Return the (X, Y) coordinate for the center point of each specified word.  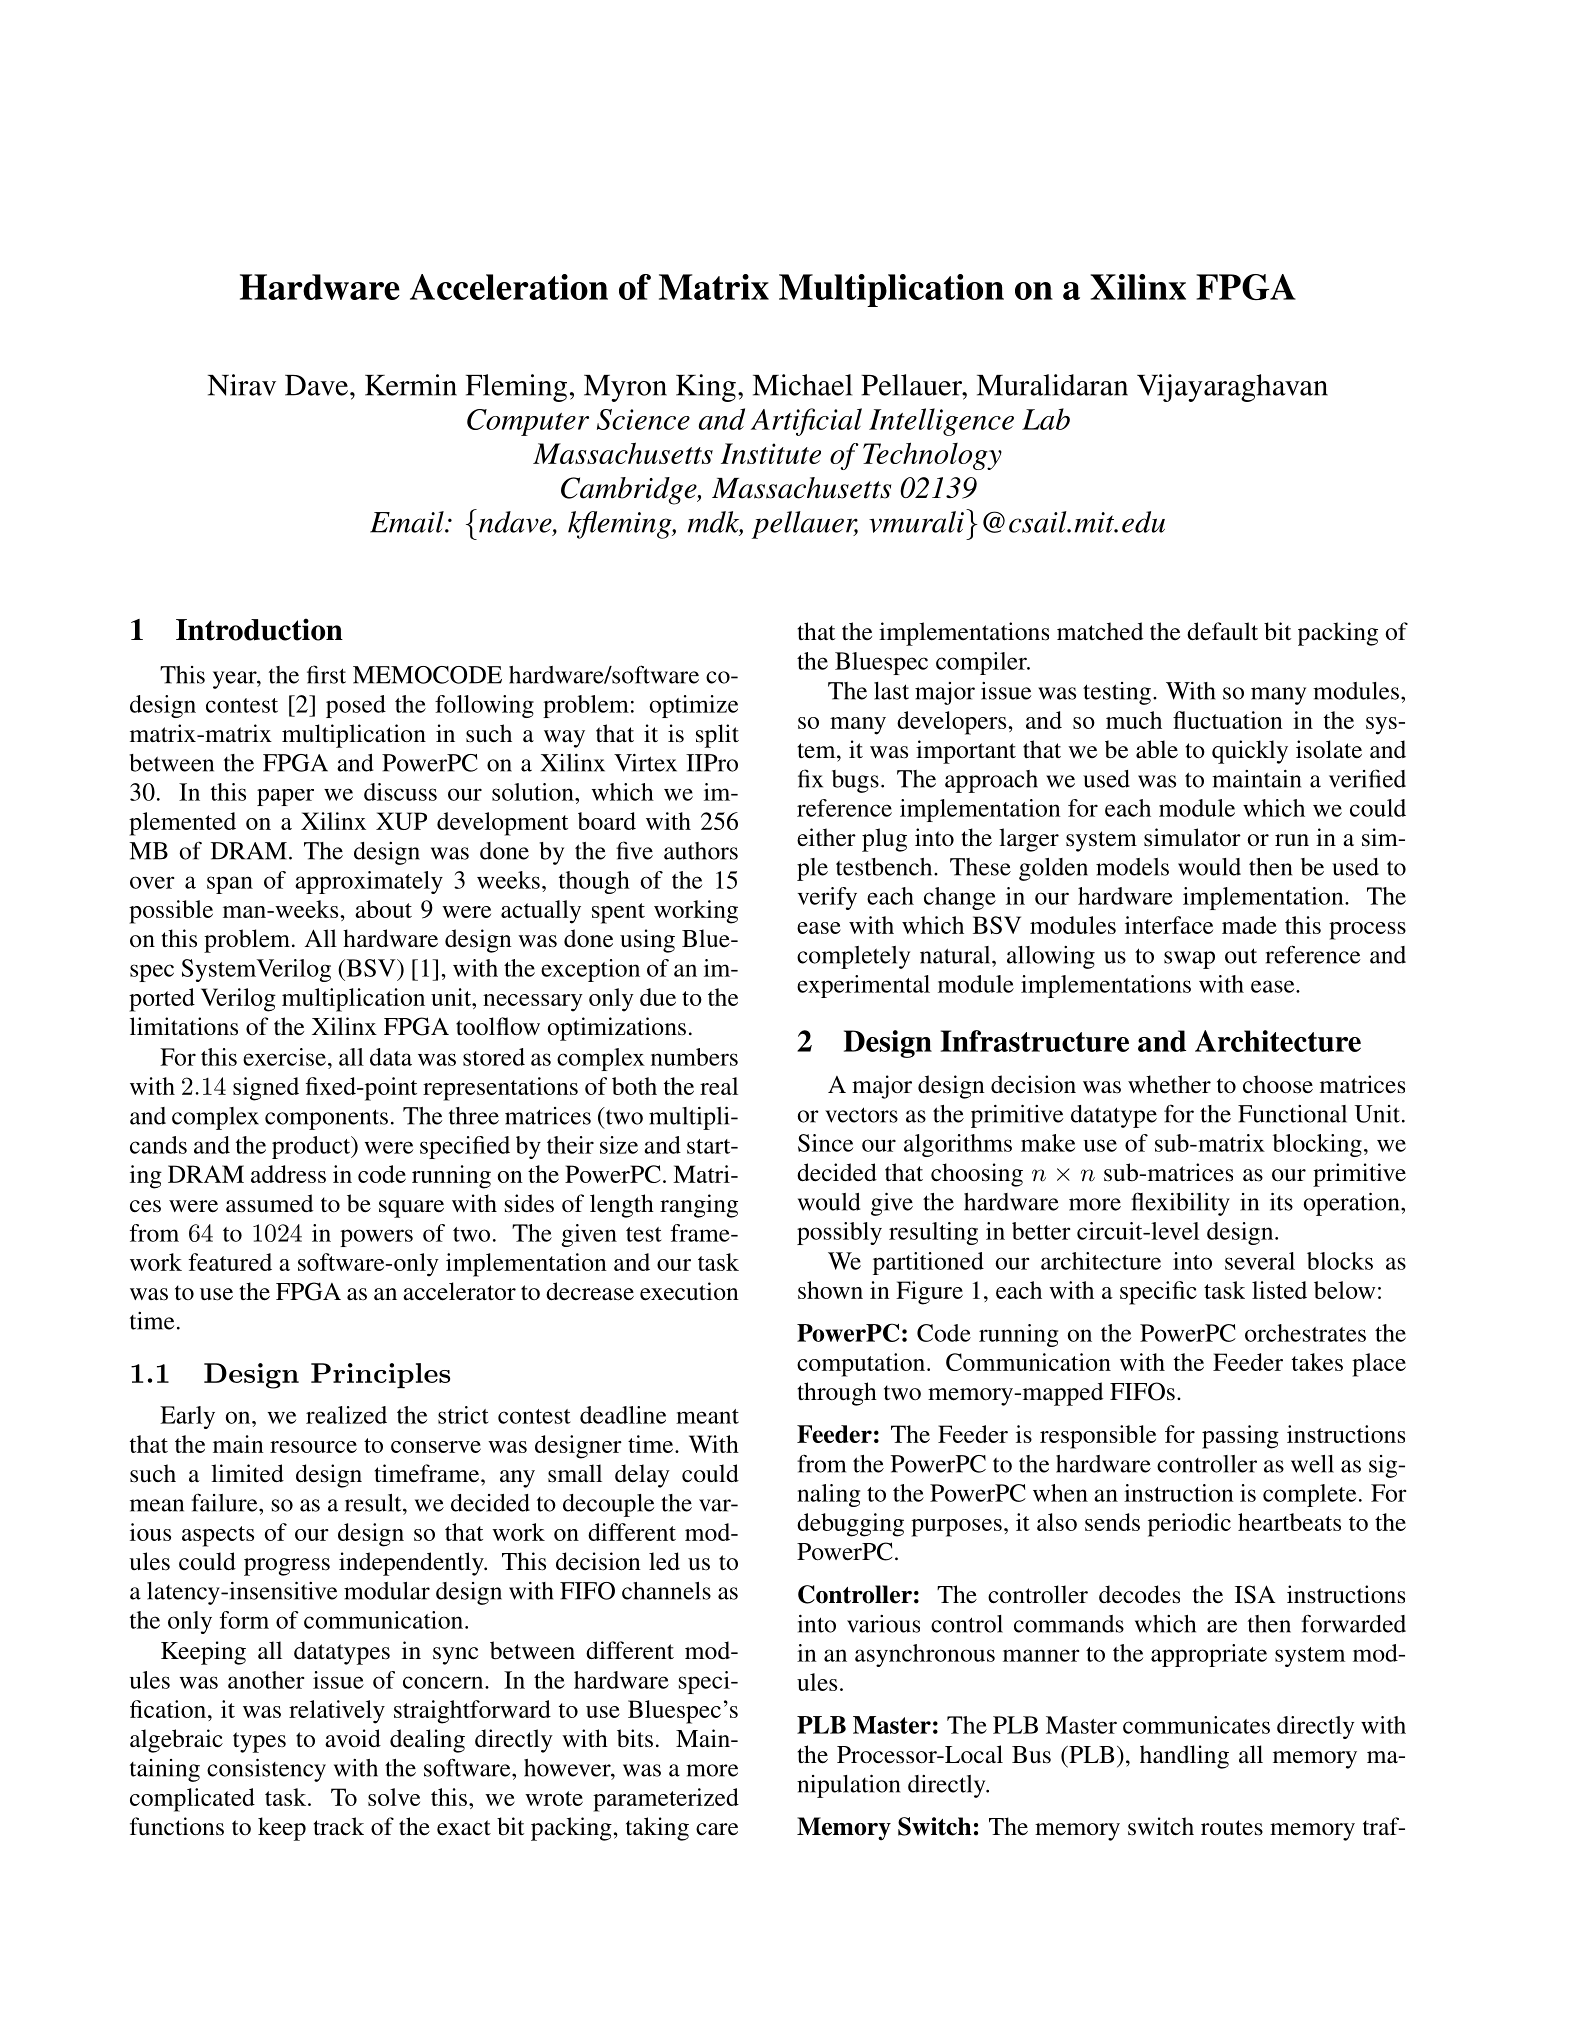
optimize (693, 706)
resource (313, 1447)
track (338, 1826)
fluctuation (1228, 720)
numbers (694, 1057)
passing (1240, 1437)
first (326, 674)
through (837, 1394)
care (717, 1829)
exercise (284, 1057)
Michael (802, 385)
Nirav (242, 385)
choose (1278, 1084)
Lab (1046, 419)
